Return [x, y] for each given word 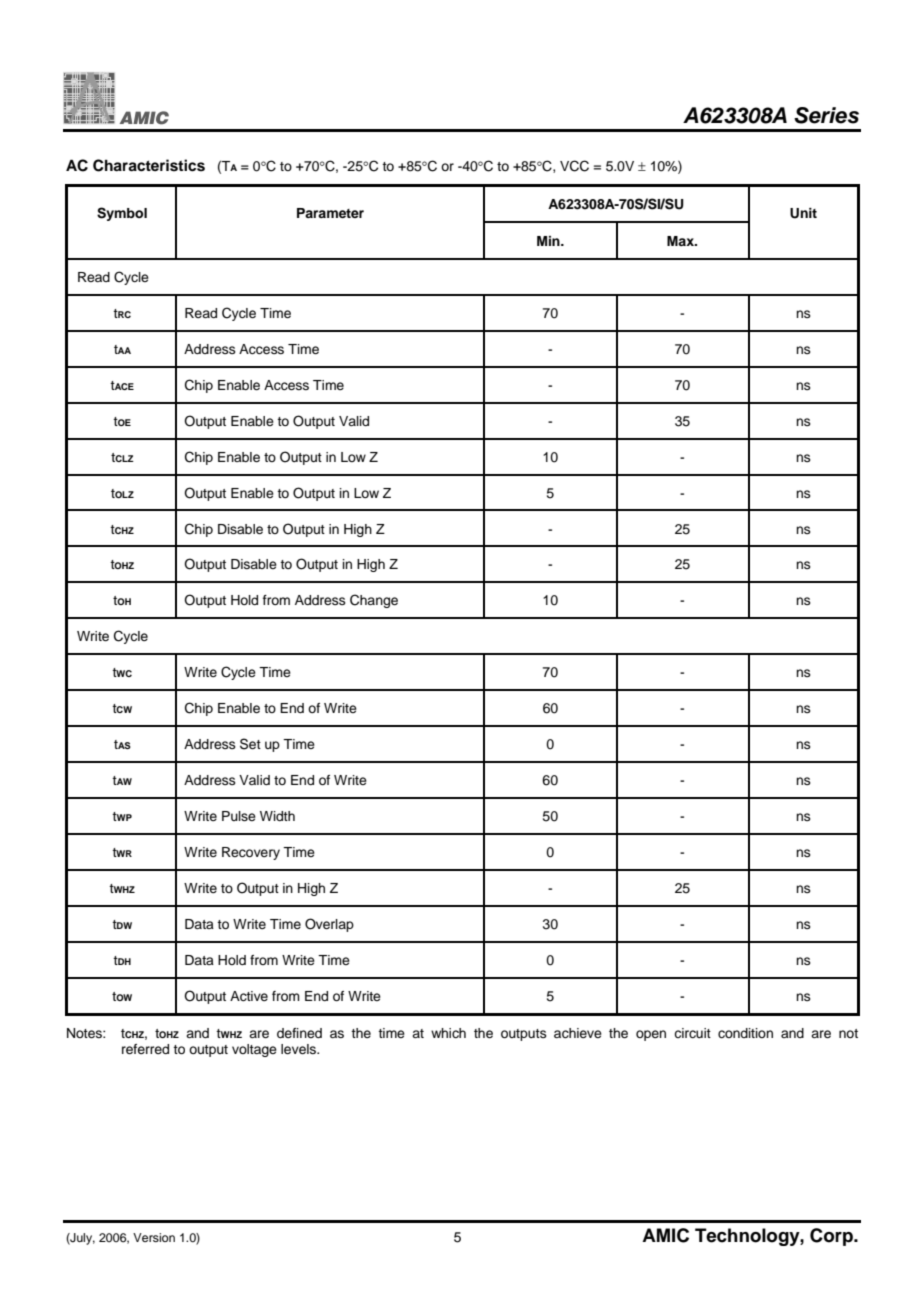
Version [154, 1237]
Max [681, 241]
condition [745, 1033]
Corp [832, 1237]
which [448, 1033]
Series [826, 115]
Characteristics [149, 165]
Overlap [329, 925]
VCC [574, 166]
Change [374, 601]
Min [549, 241]
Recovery [251, 853]
